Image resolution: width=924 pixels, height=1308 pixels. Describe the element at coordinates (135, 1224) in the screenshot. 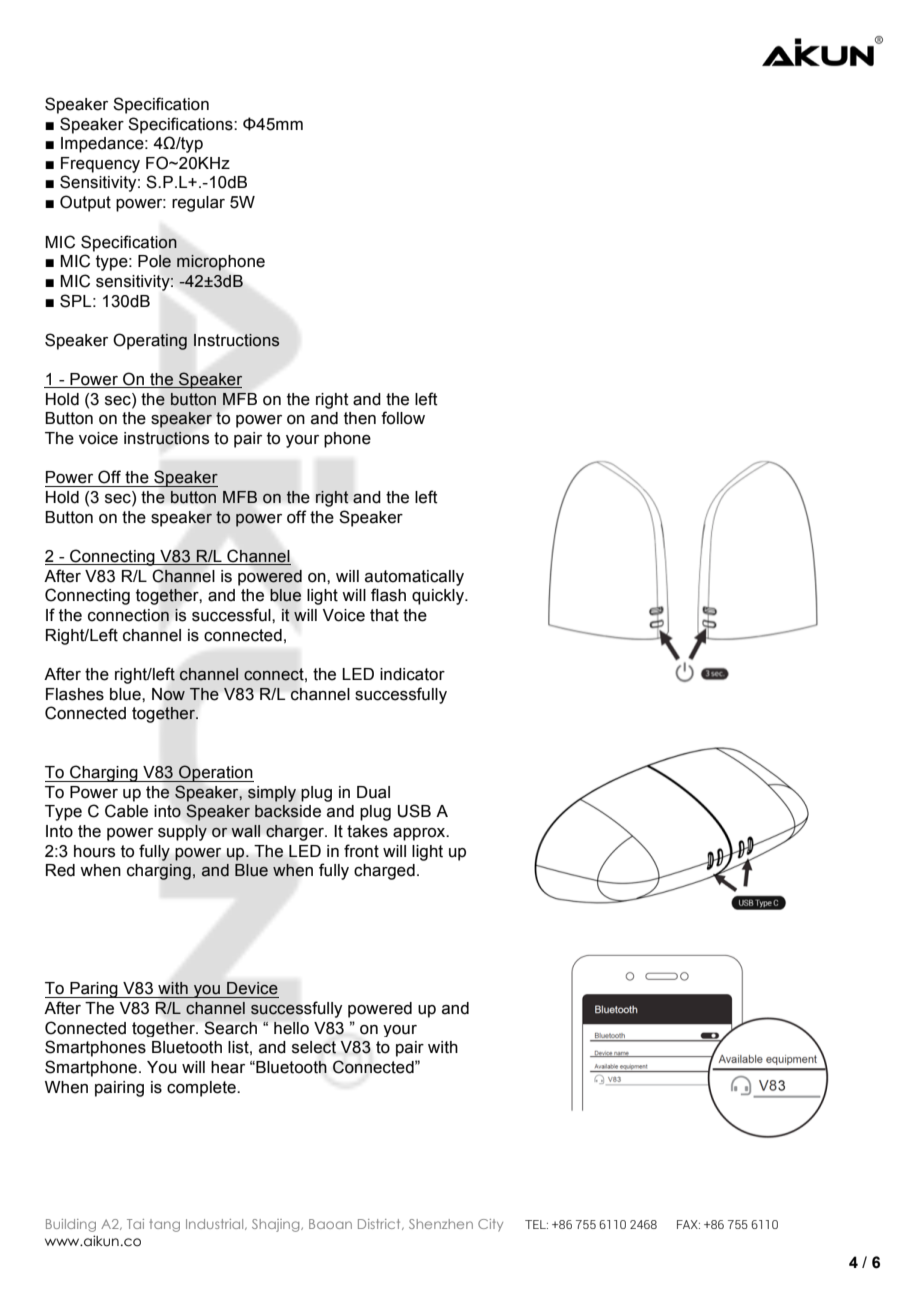

I see `Tai` at that location.
